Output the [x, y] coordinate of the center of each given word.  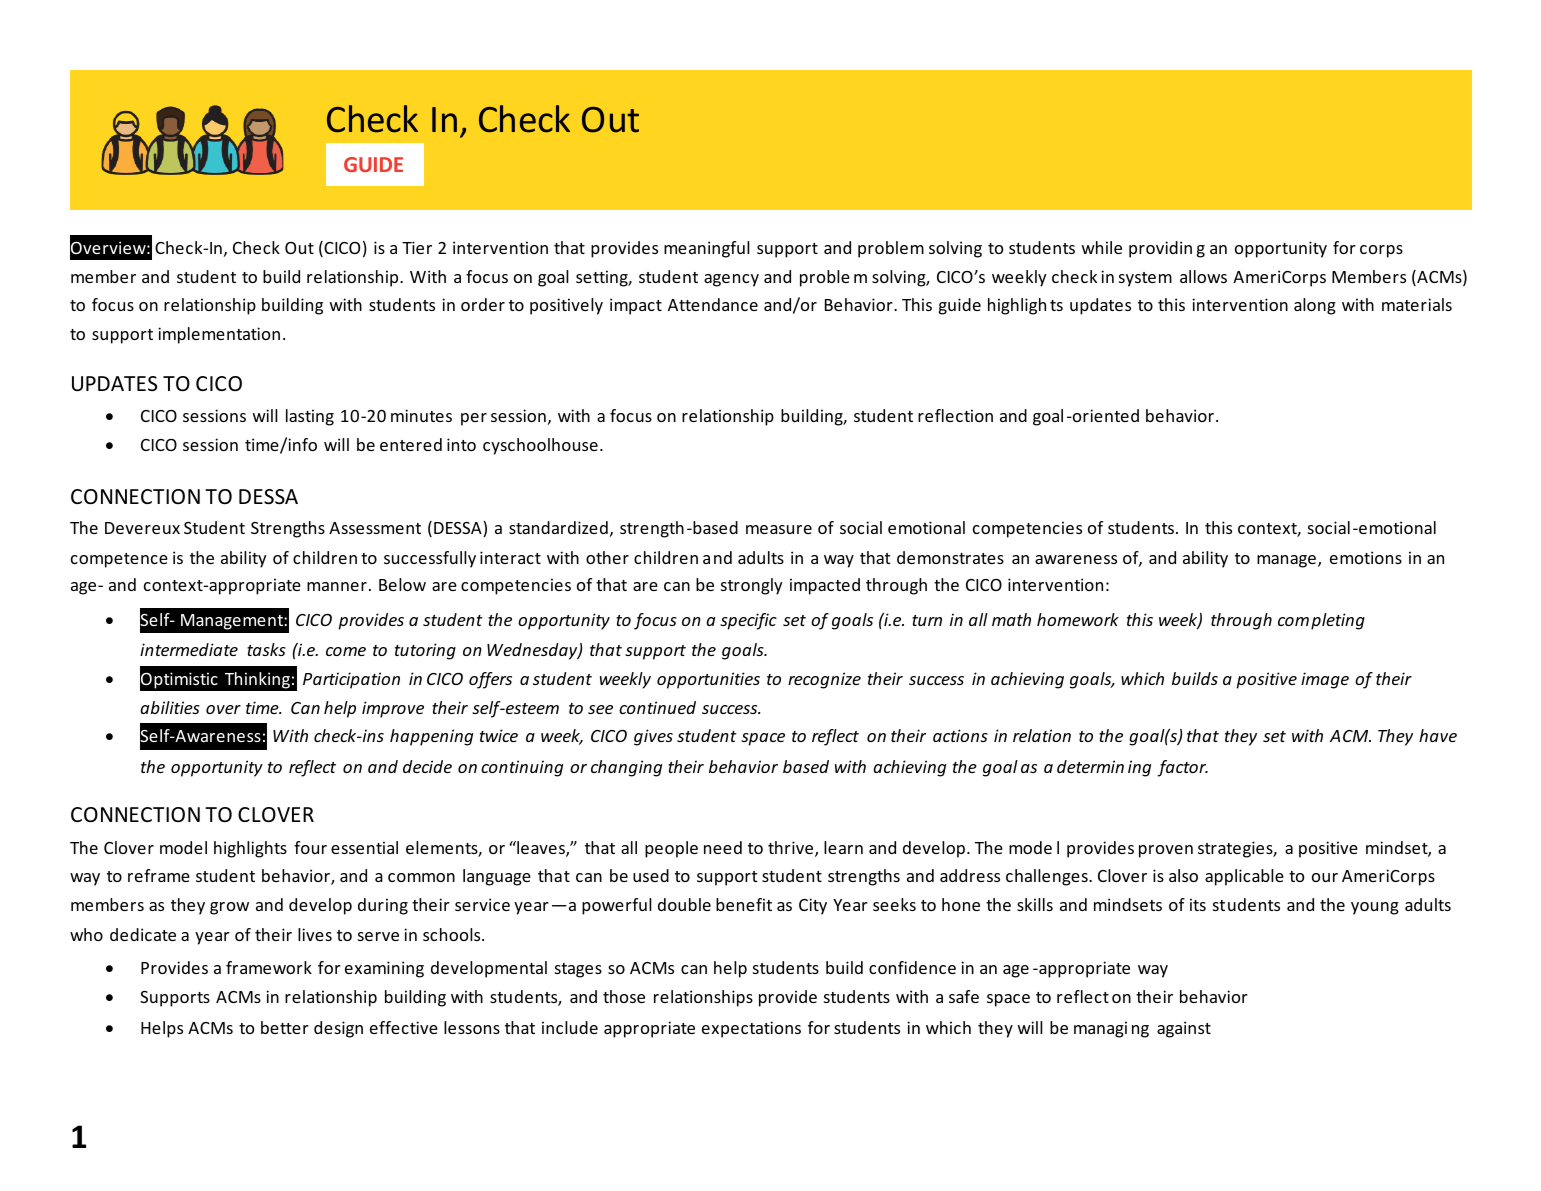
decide [427, 766]
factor [1182, 768]
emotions [1366, 557]
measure [779, 529]
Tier [417, 247]
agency [731, 280]
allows [1203, 276]
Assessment [375, 528]
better [285, 1027]
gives [653, 737]
